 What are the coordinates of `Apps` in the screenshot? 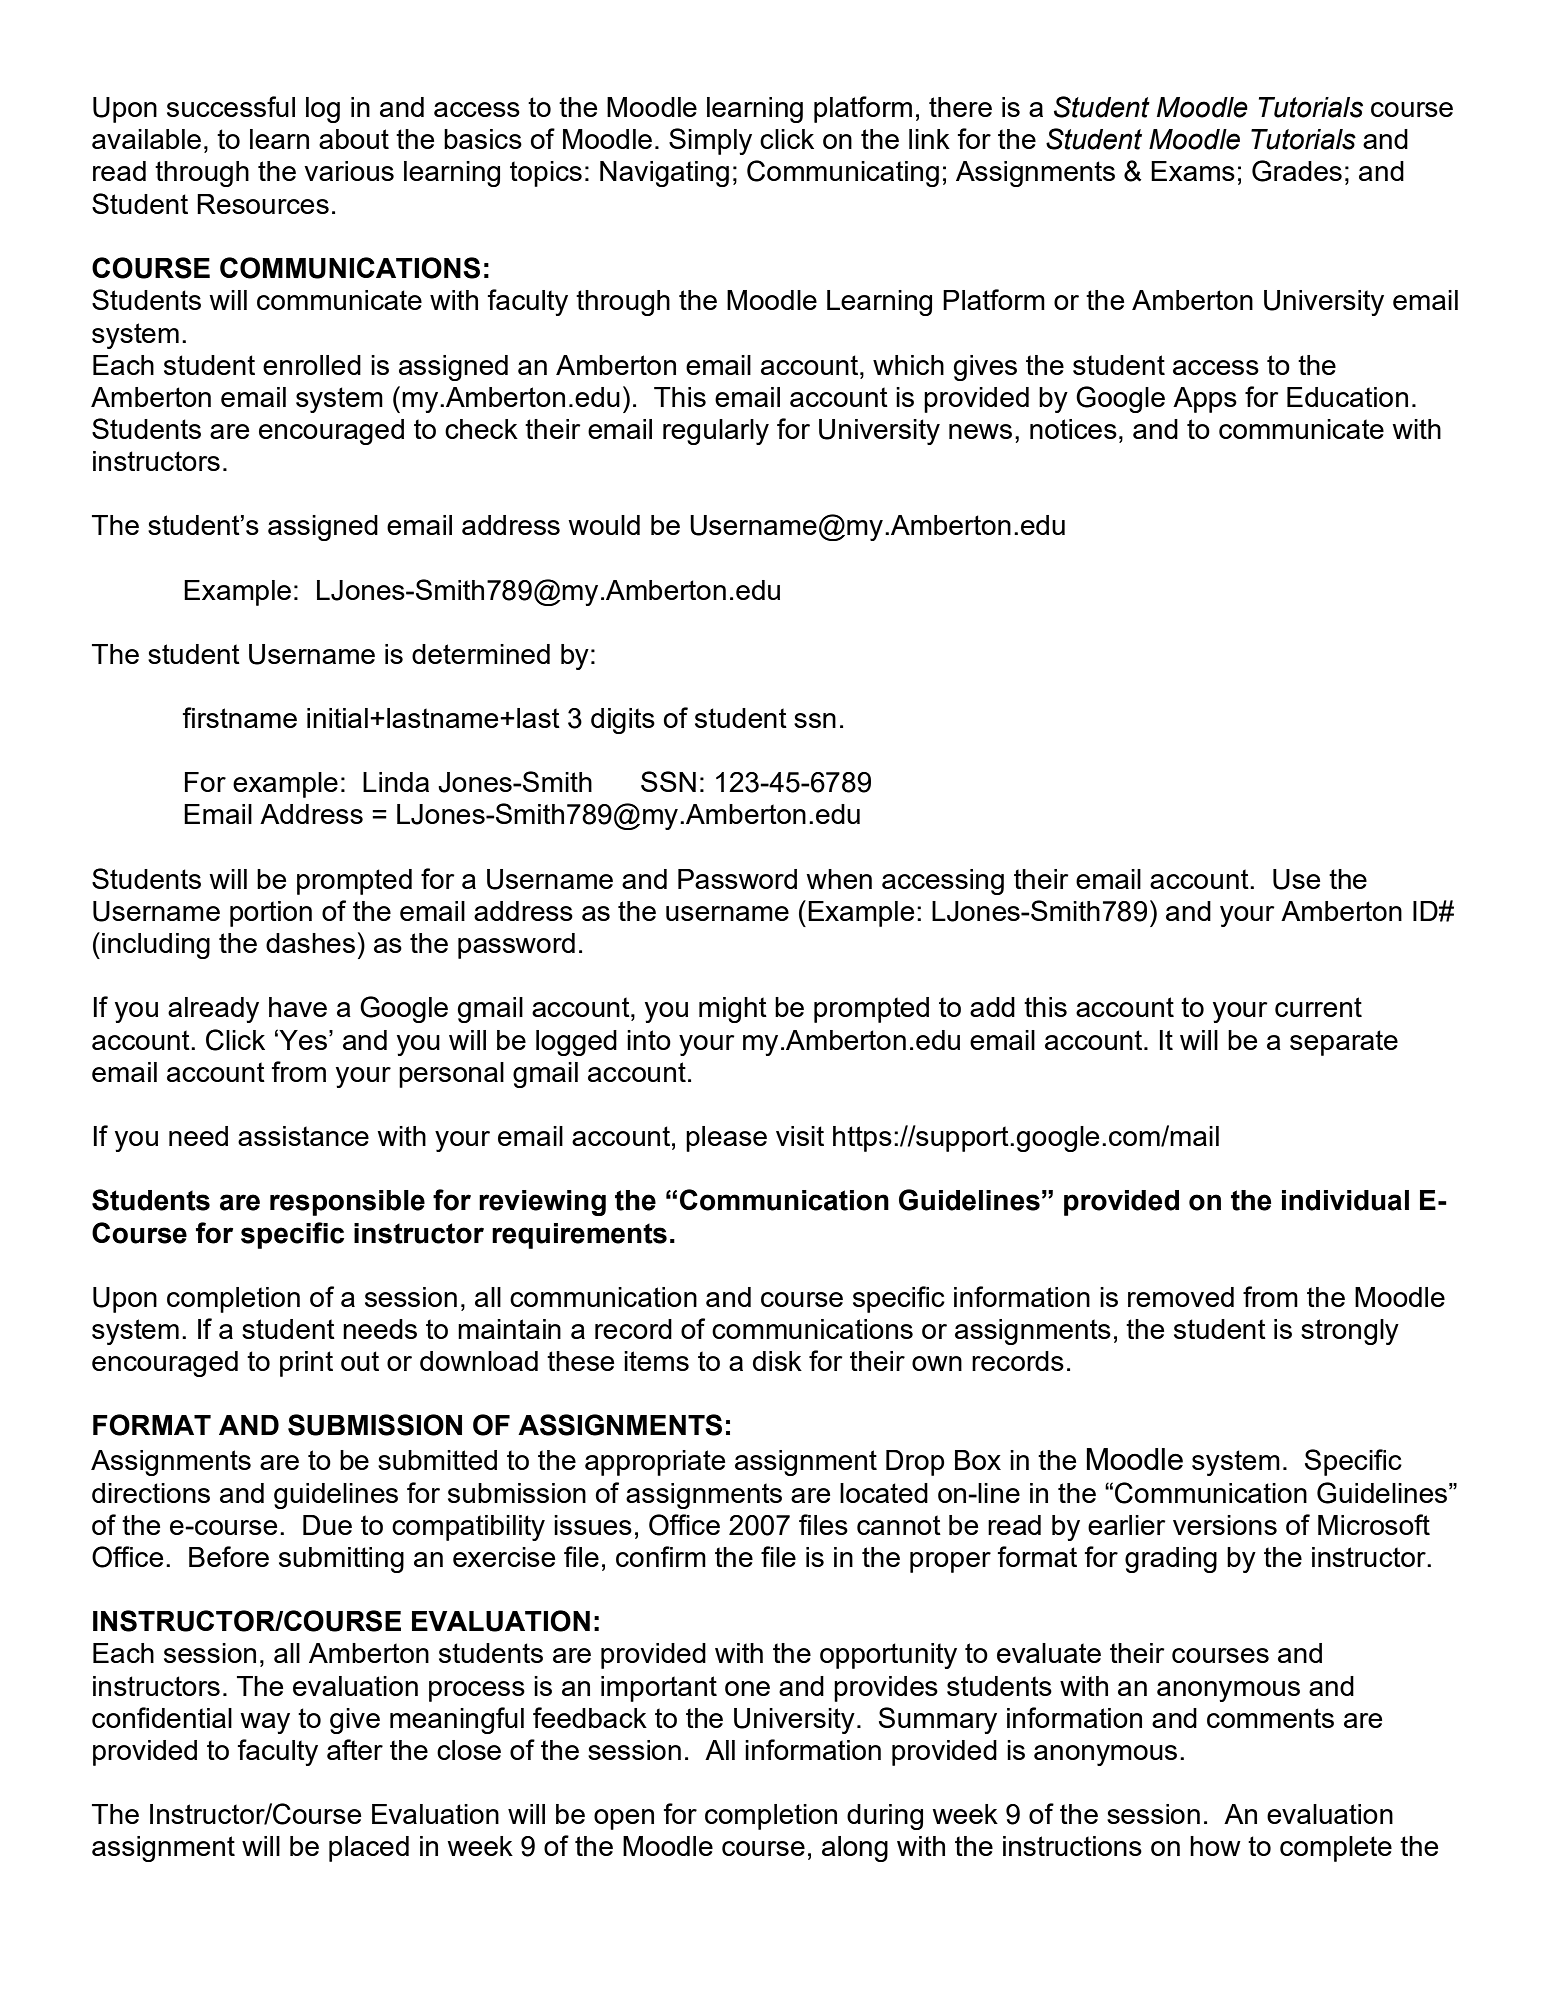 It's located at (1205, 400).
